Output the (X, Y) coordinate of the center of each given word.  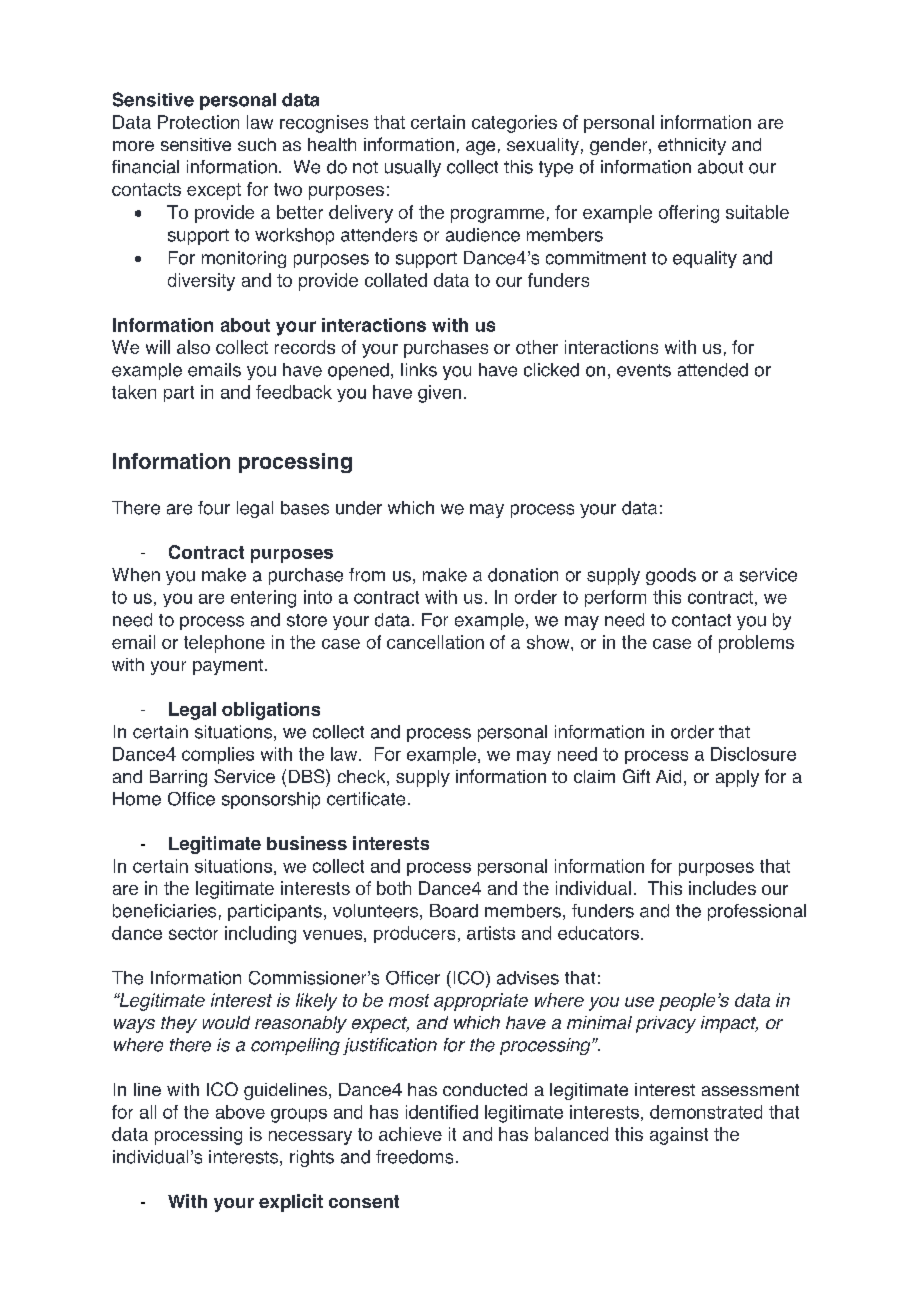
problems (756, 644)
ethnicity (692, 146)
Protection (198, 122)
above (240, 1112)
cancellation (435, 642)
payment (228, 667)
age (480, 148)
